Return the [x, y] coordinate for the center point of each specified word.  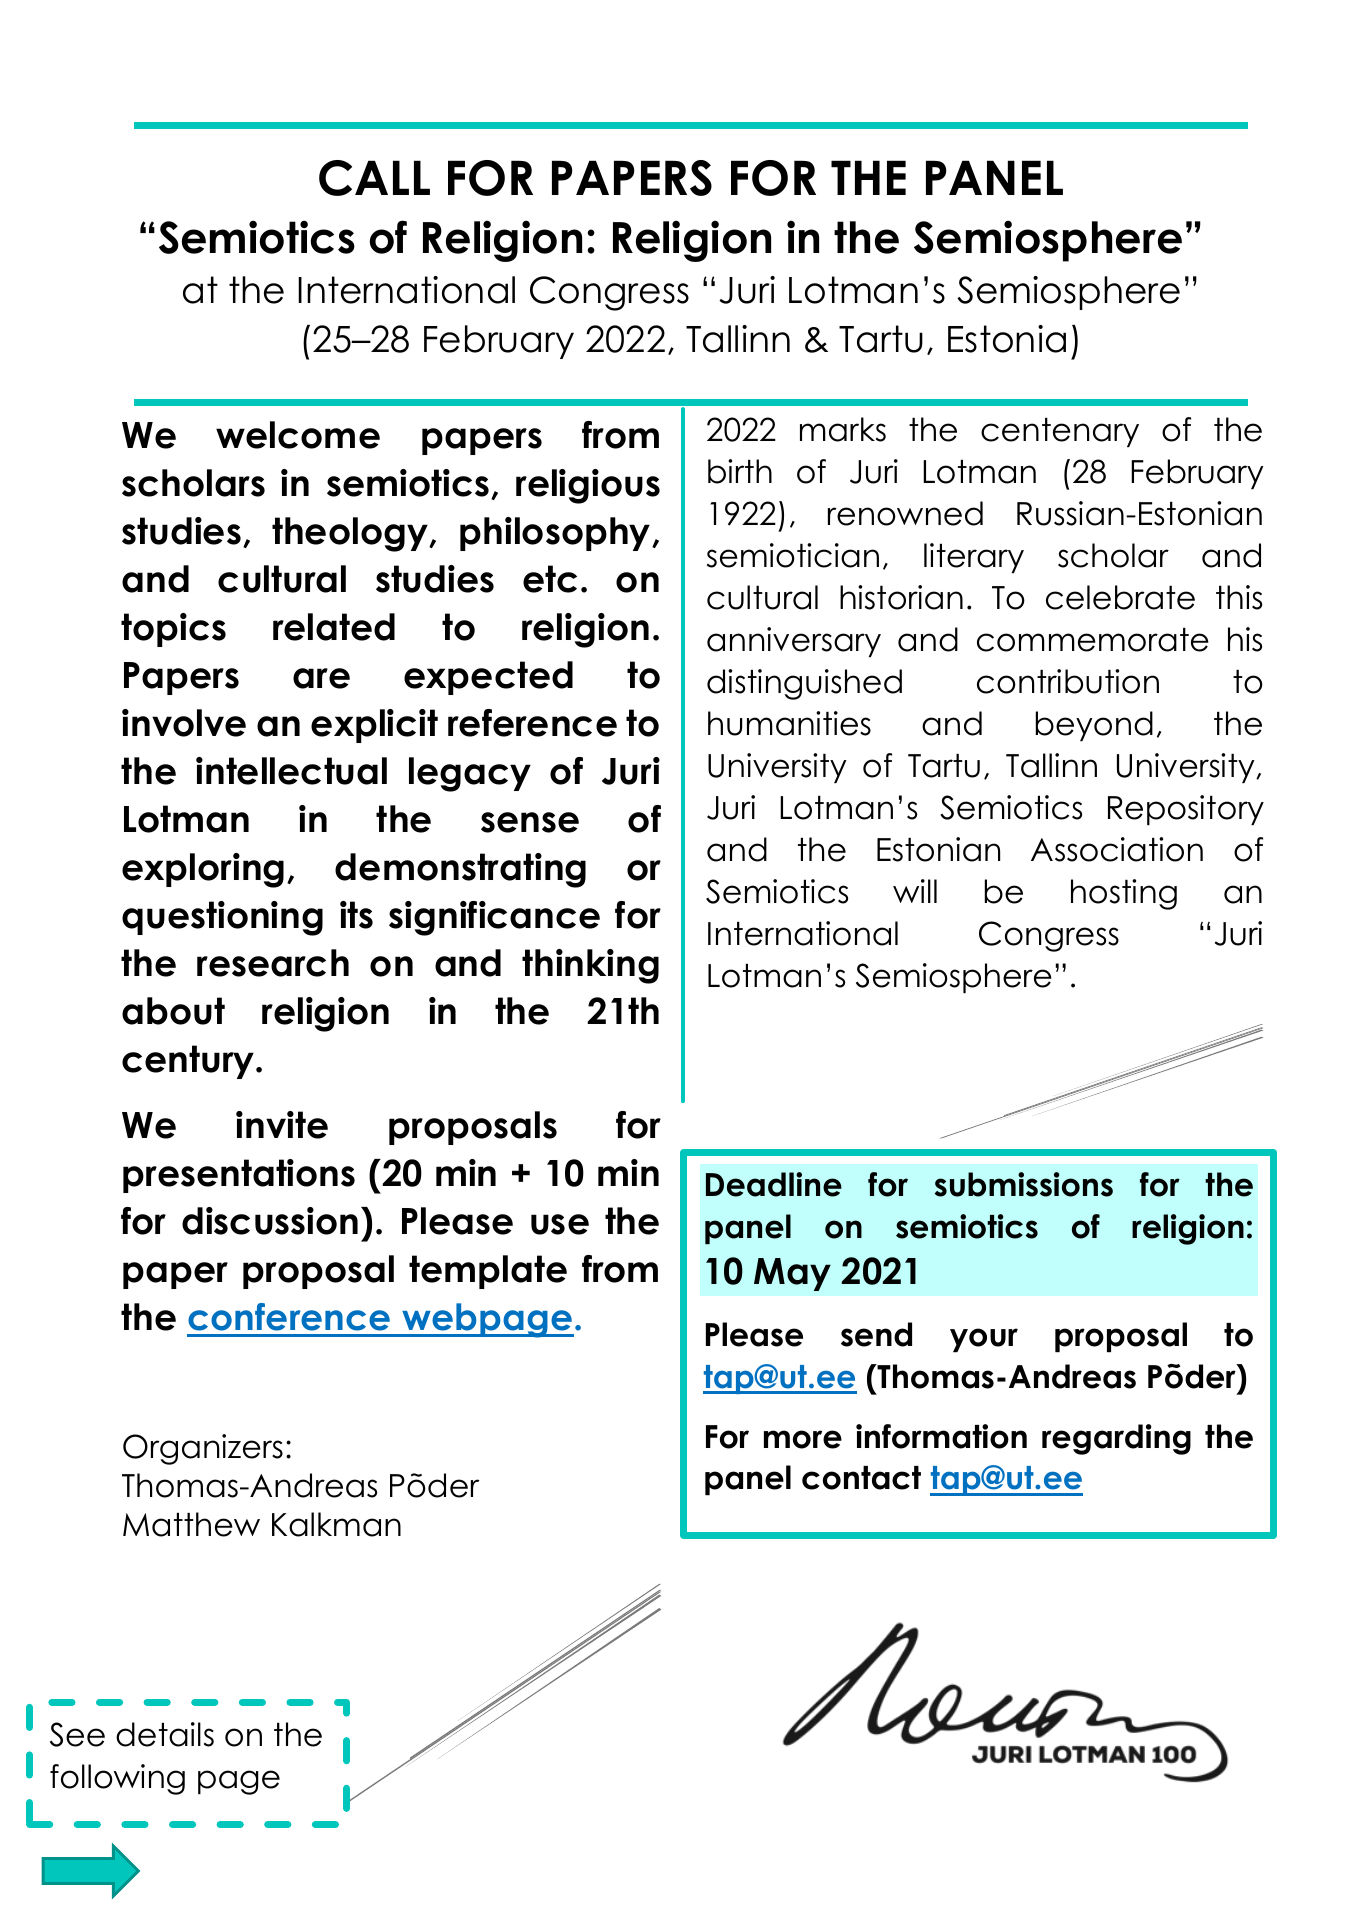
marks [843, 429]
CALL [374, 178]
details [165, 1734]
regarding [1116, 1439]
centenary [1060, 432]
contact [861, 1478]
